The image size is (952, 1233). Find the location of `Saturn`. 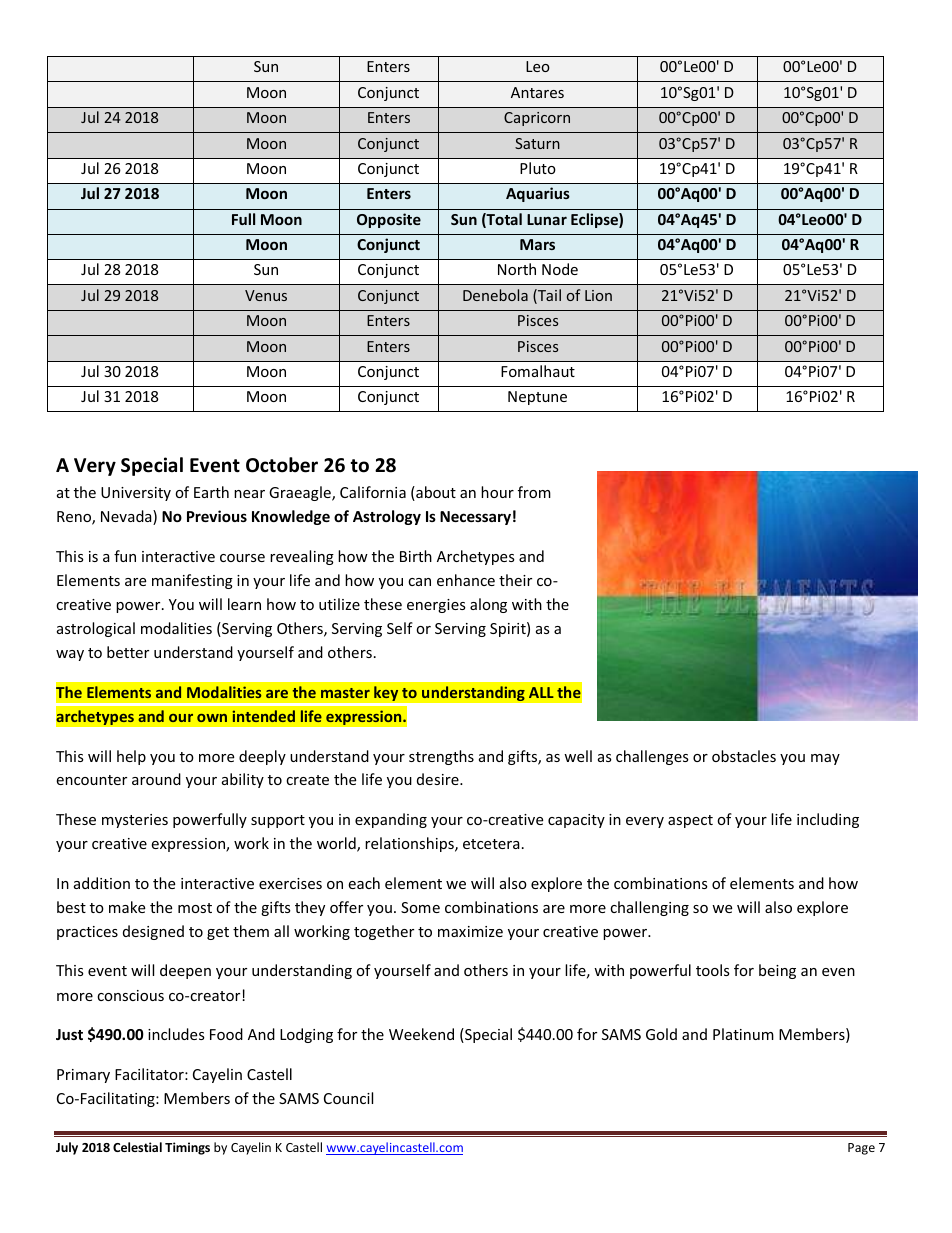

Saturn is located at coordinates (537, 143).
